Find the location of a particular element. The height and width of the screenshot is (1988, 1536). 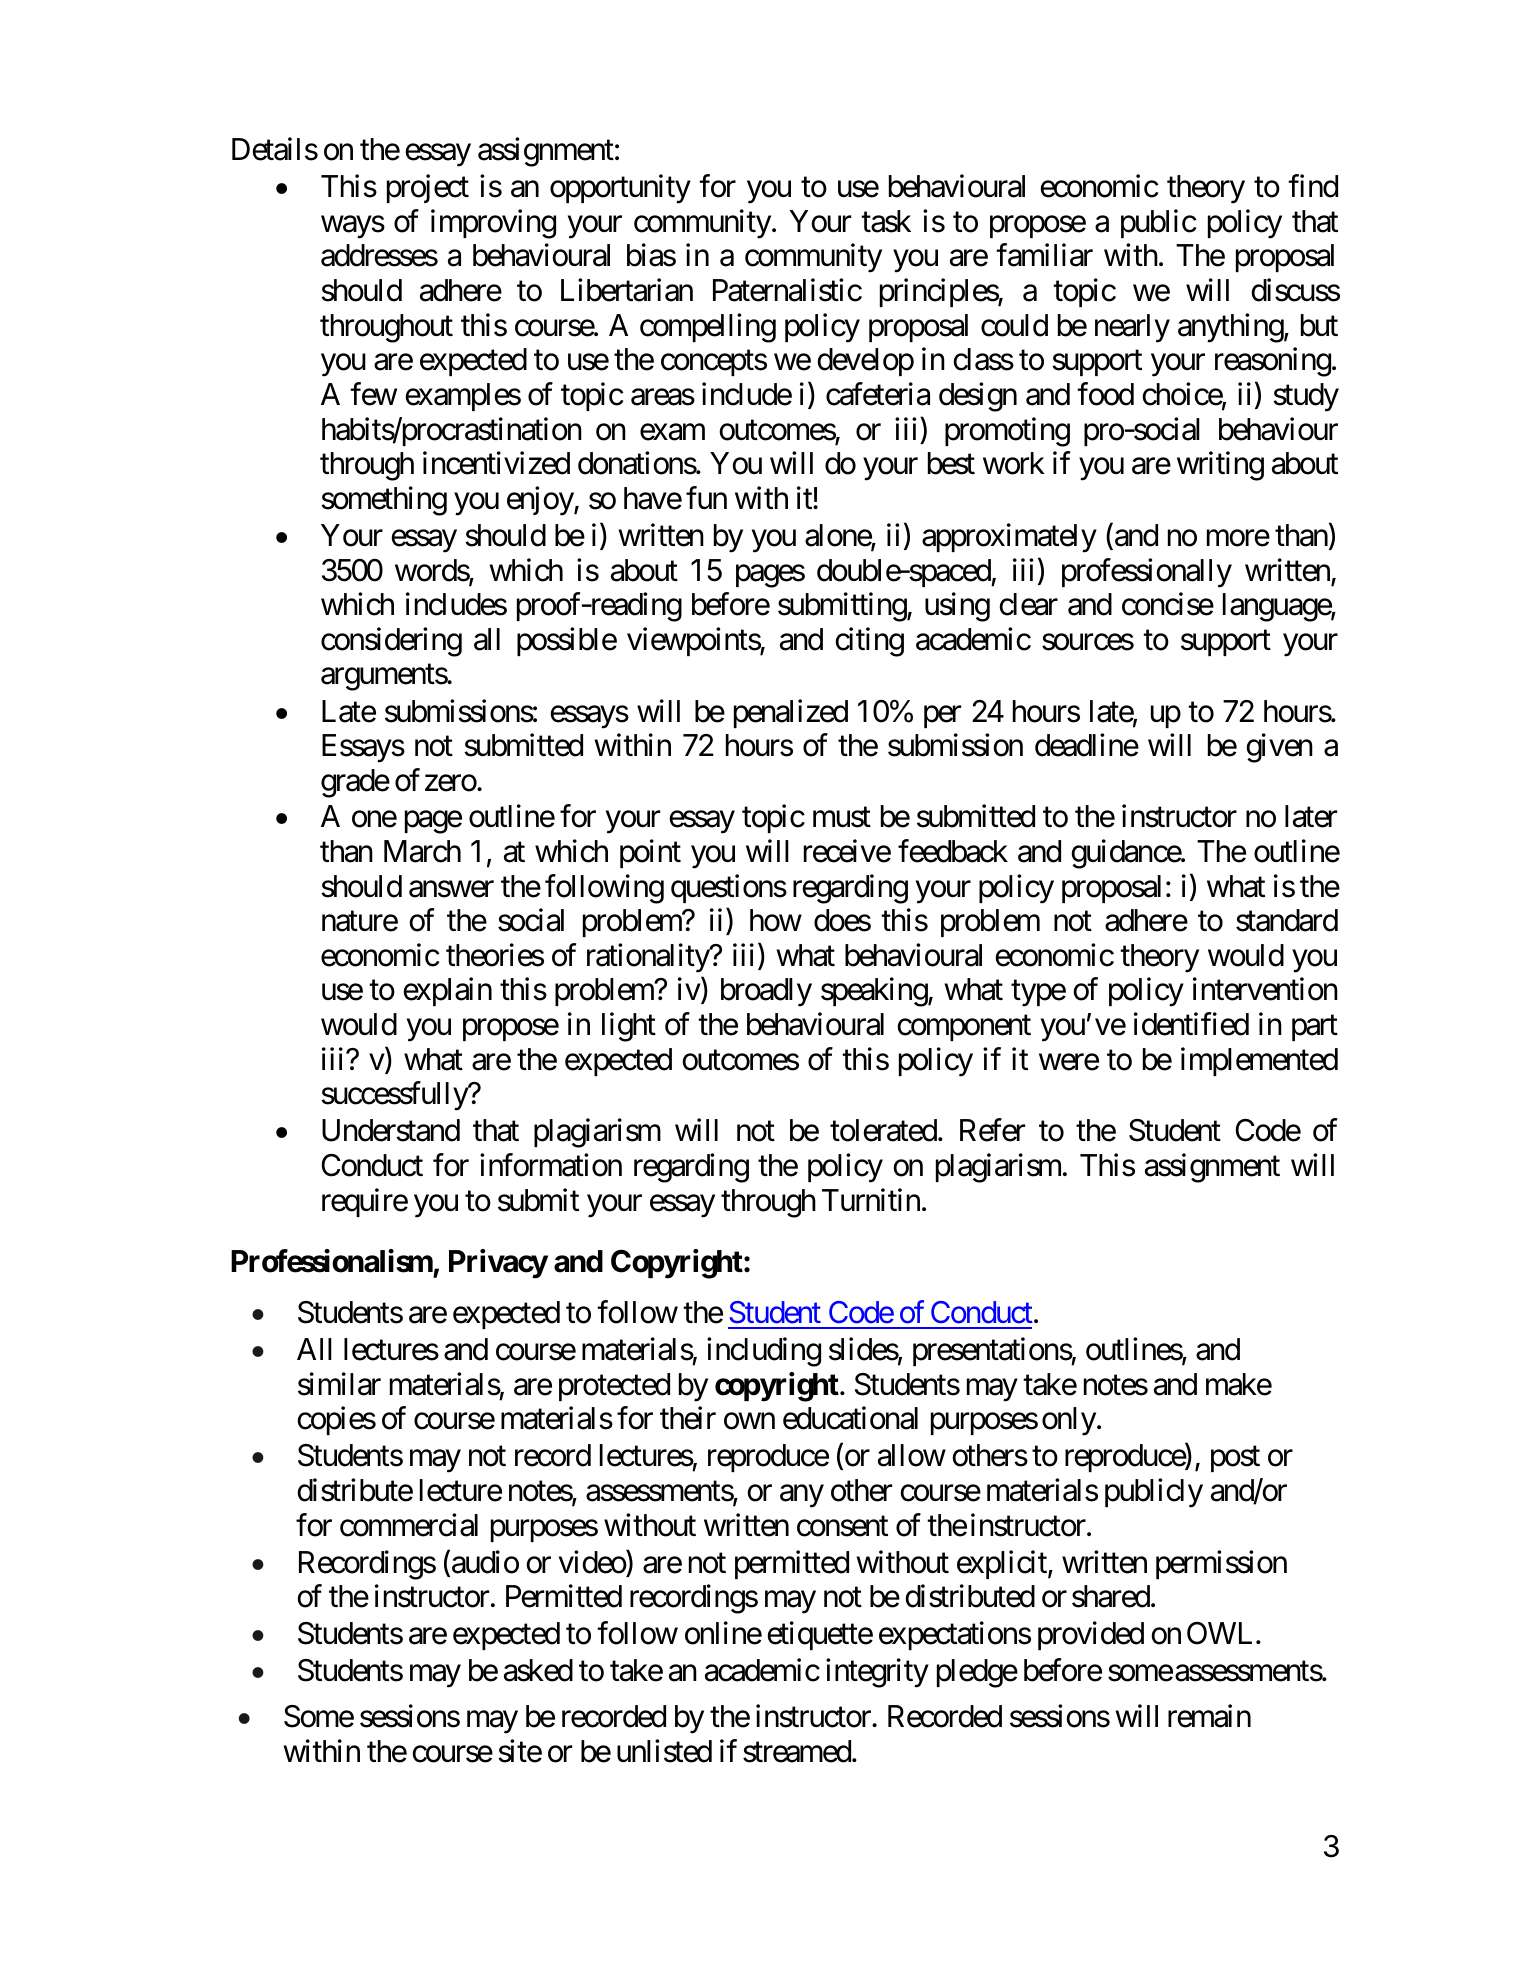

improving is located at coordinates (493, 224).
